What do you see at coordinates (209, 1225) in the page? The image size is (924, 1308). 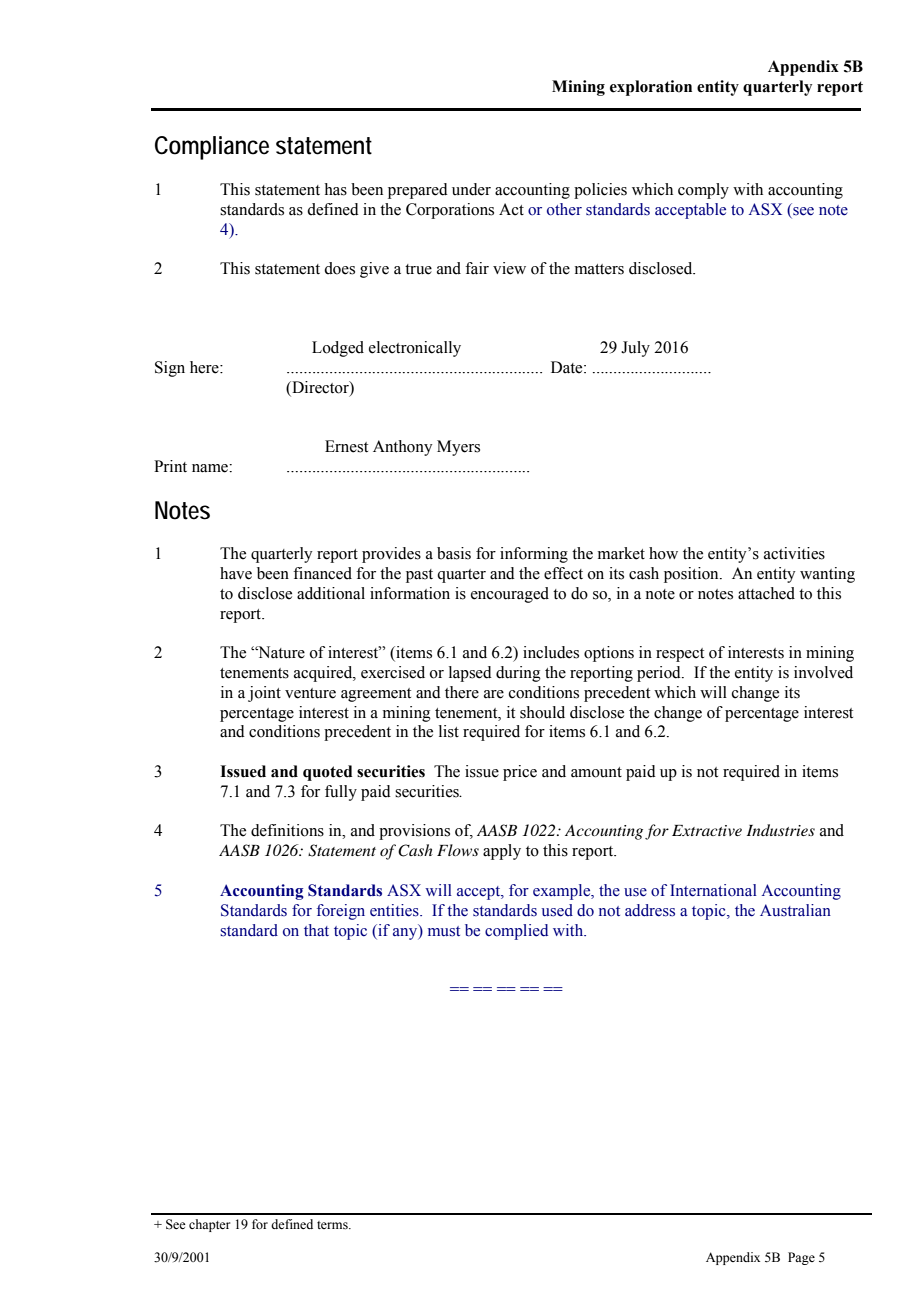 I see `chapter` at bounding box center [209, 1225].
